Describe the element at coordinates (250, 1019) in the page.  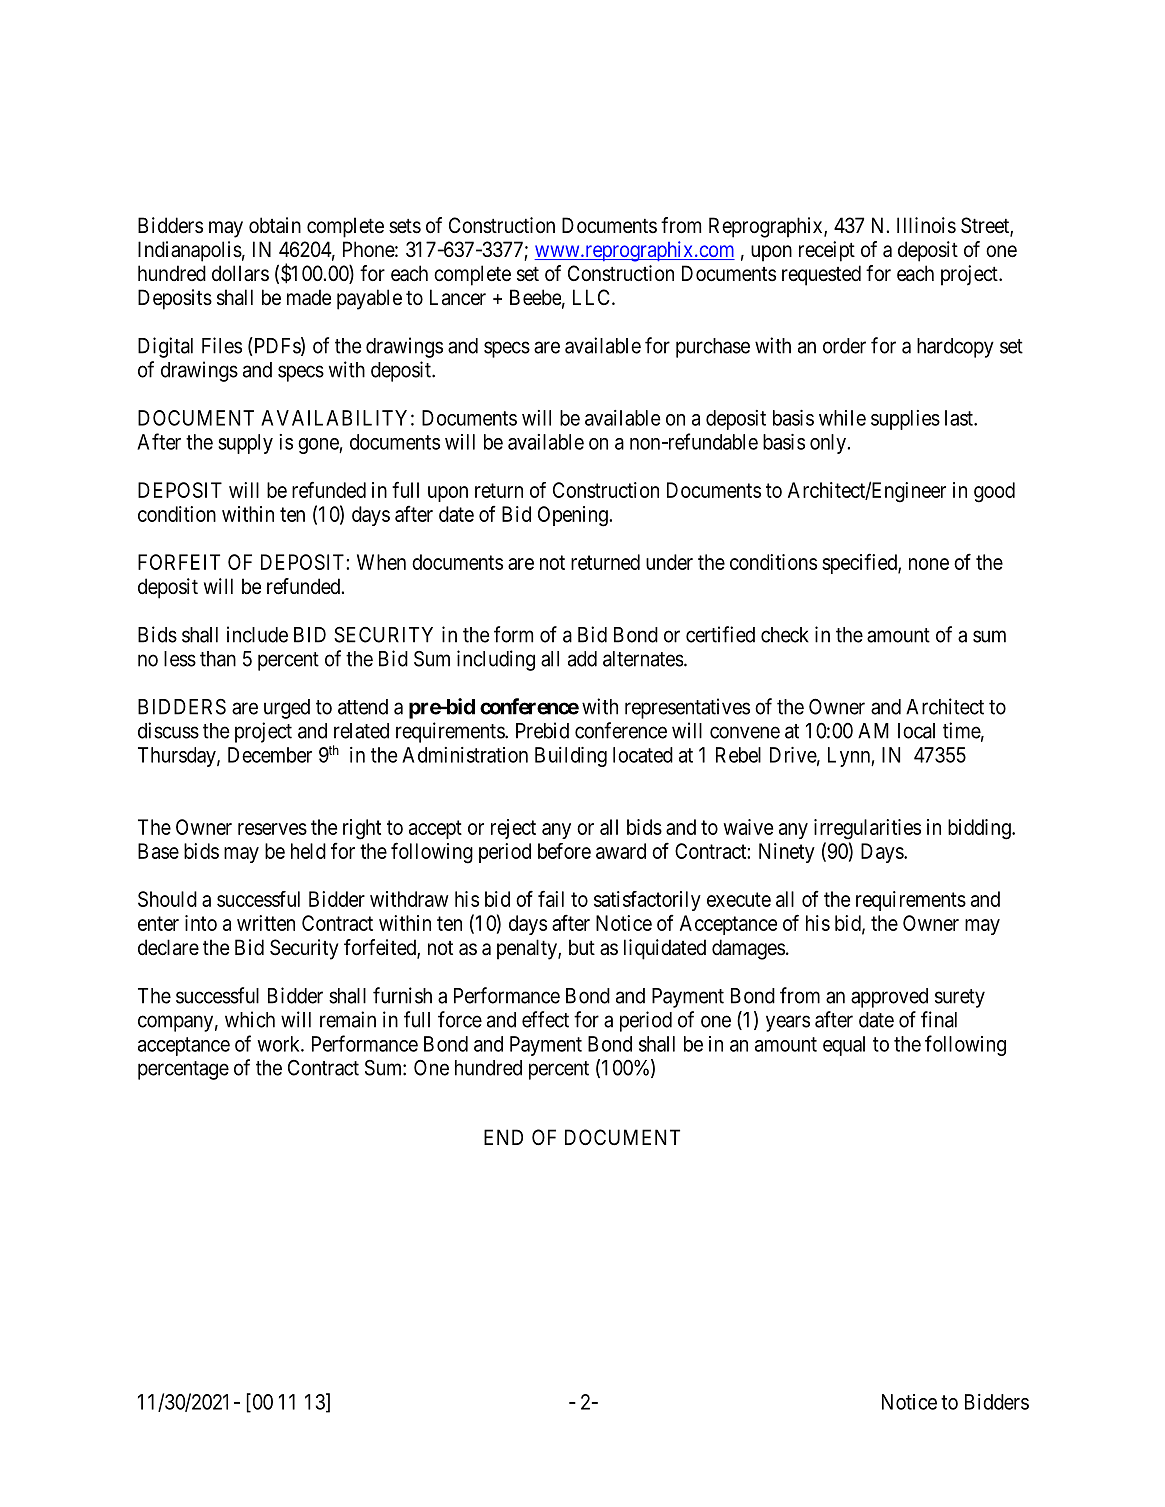
I see `which` at that location.
